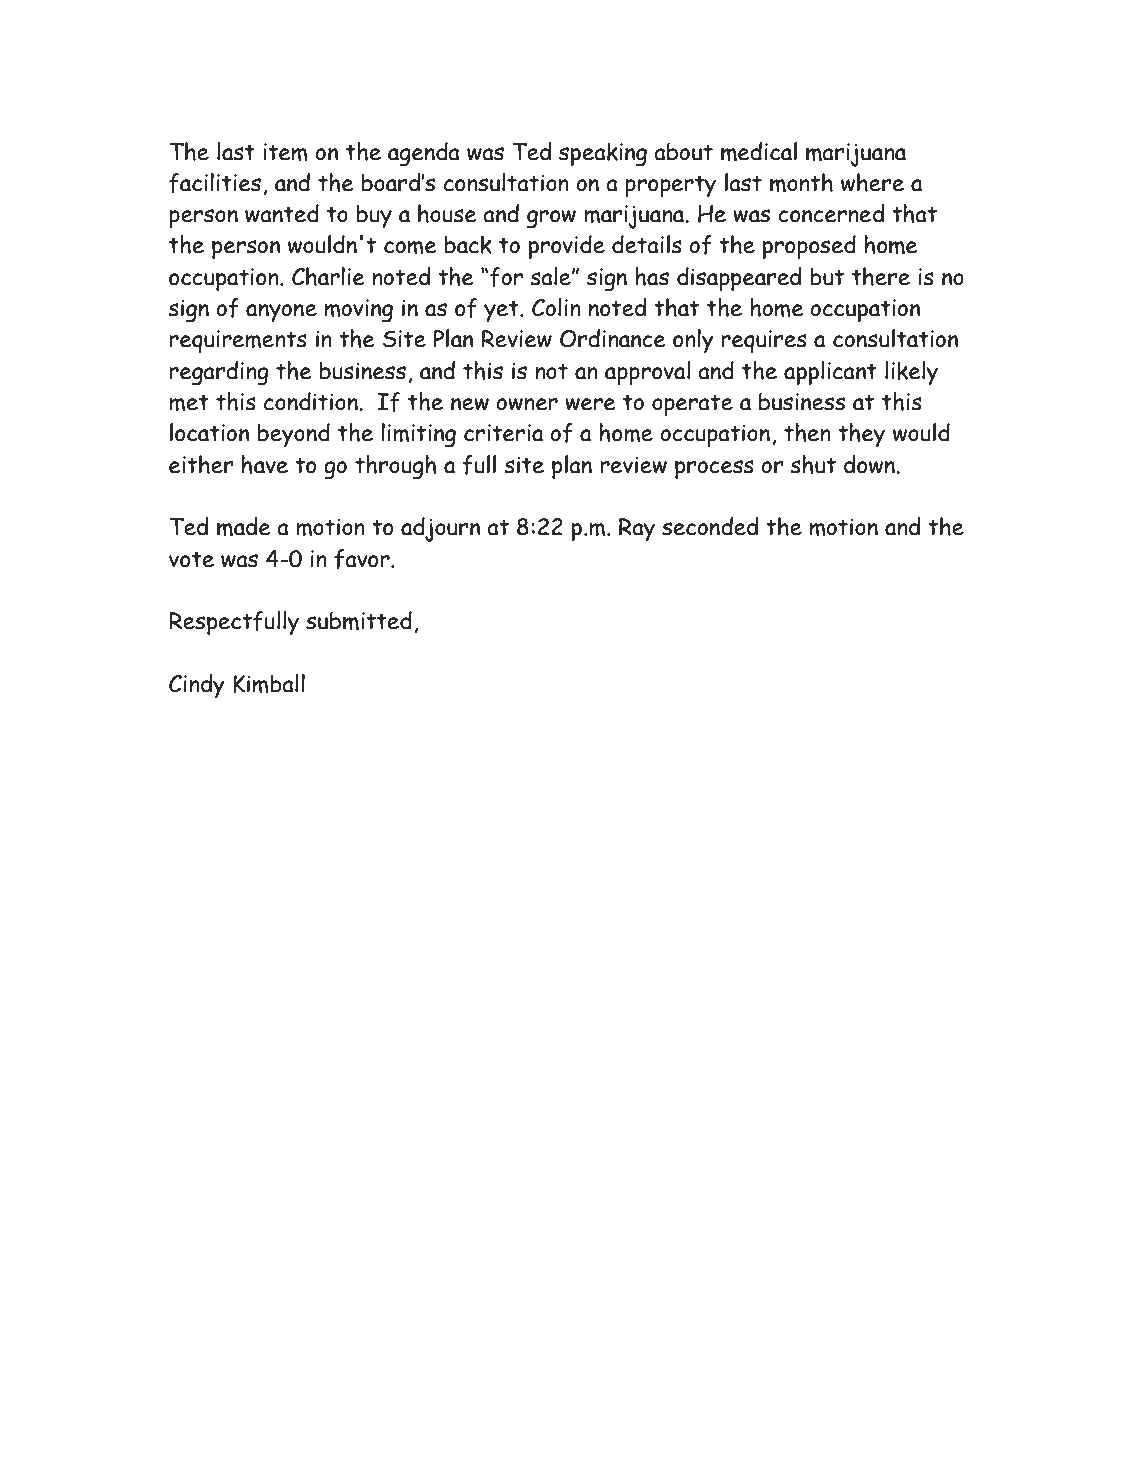  Describe the element at coordinates (359, 620) in the document. I see `submitted` at that location.
